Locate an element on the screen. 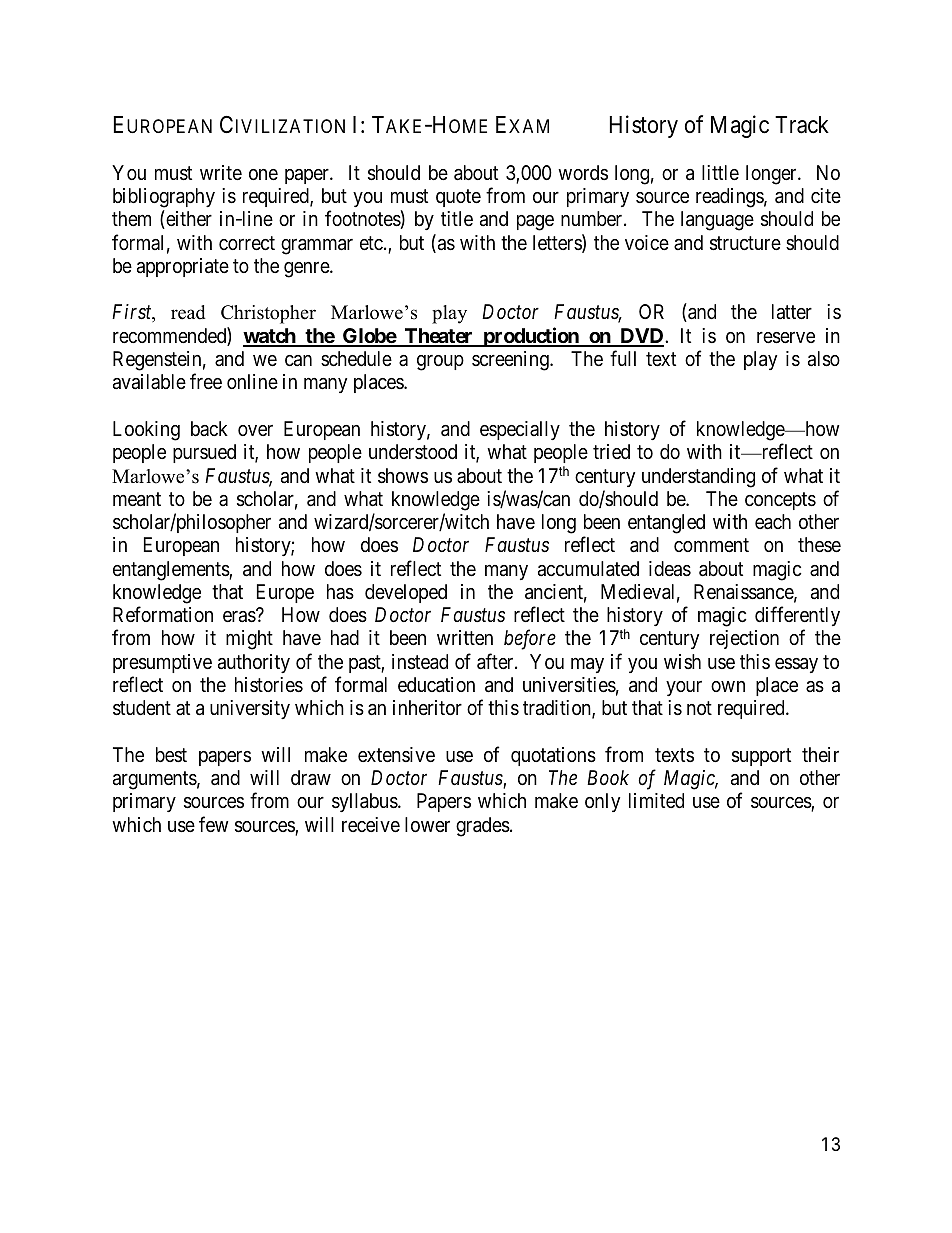  free is located at coordinates (206, 381).
